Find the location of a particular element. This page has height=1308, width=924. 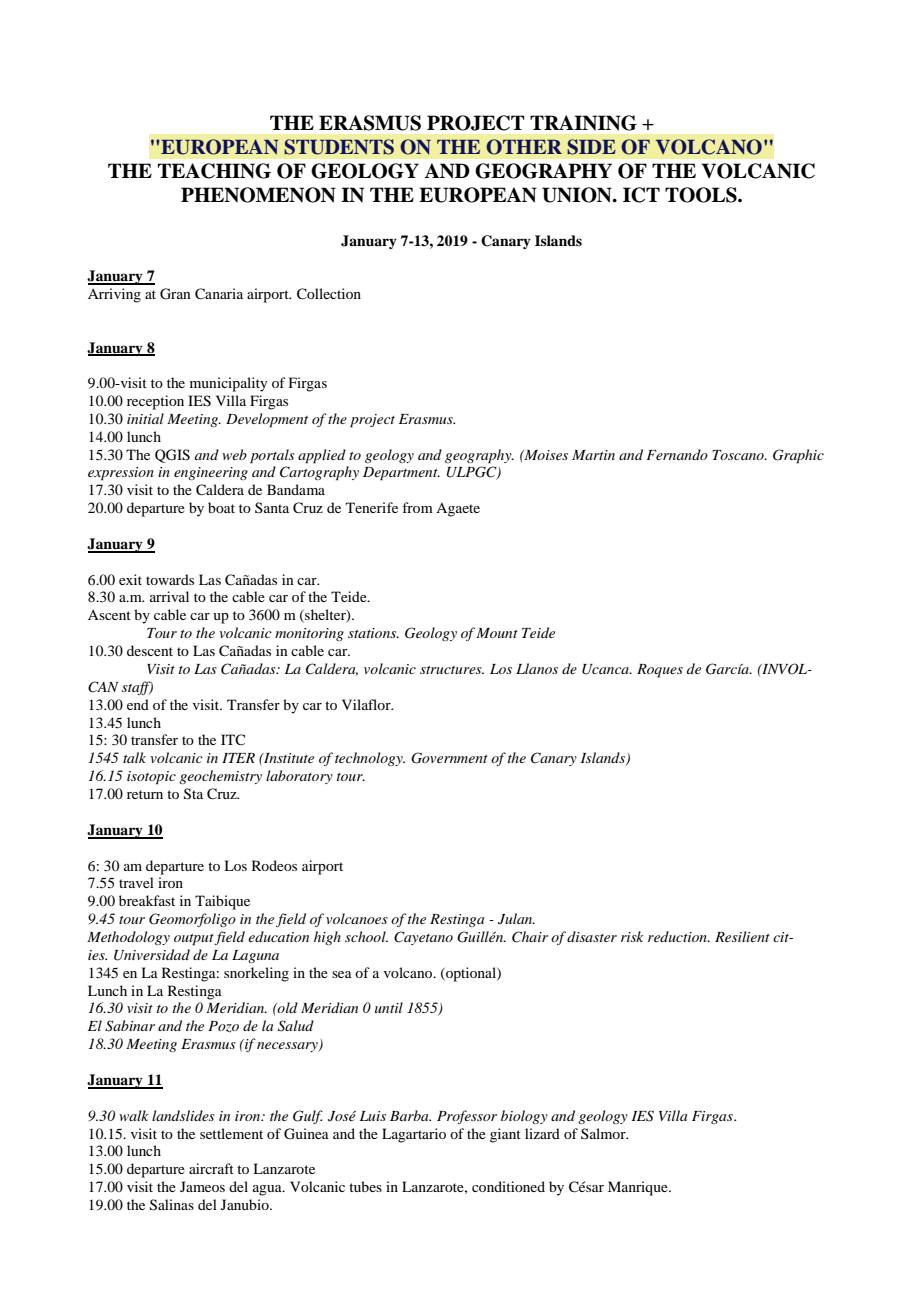

Chair is located at coordinates (530, 937).
